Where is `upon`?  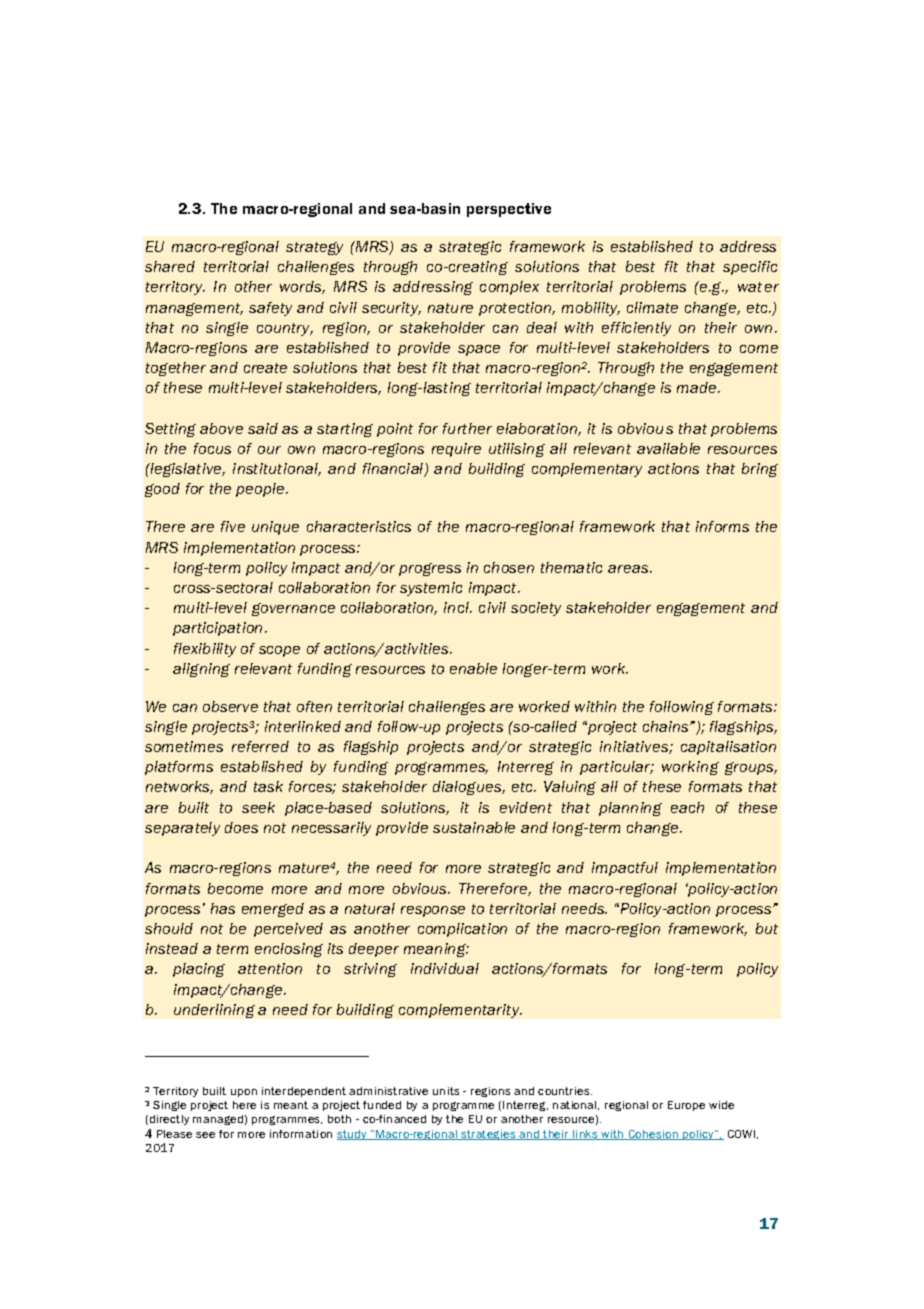 upon is located at coordinates (244, 1093).
